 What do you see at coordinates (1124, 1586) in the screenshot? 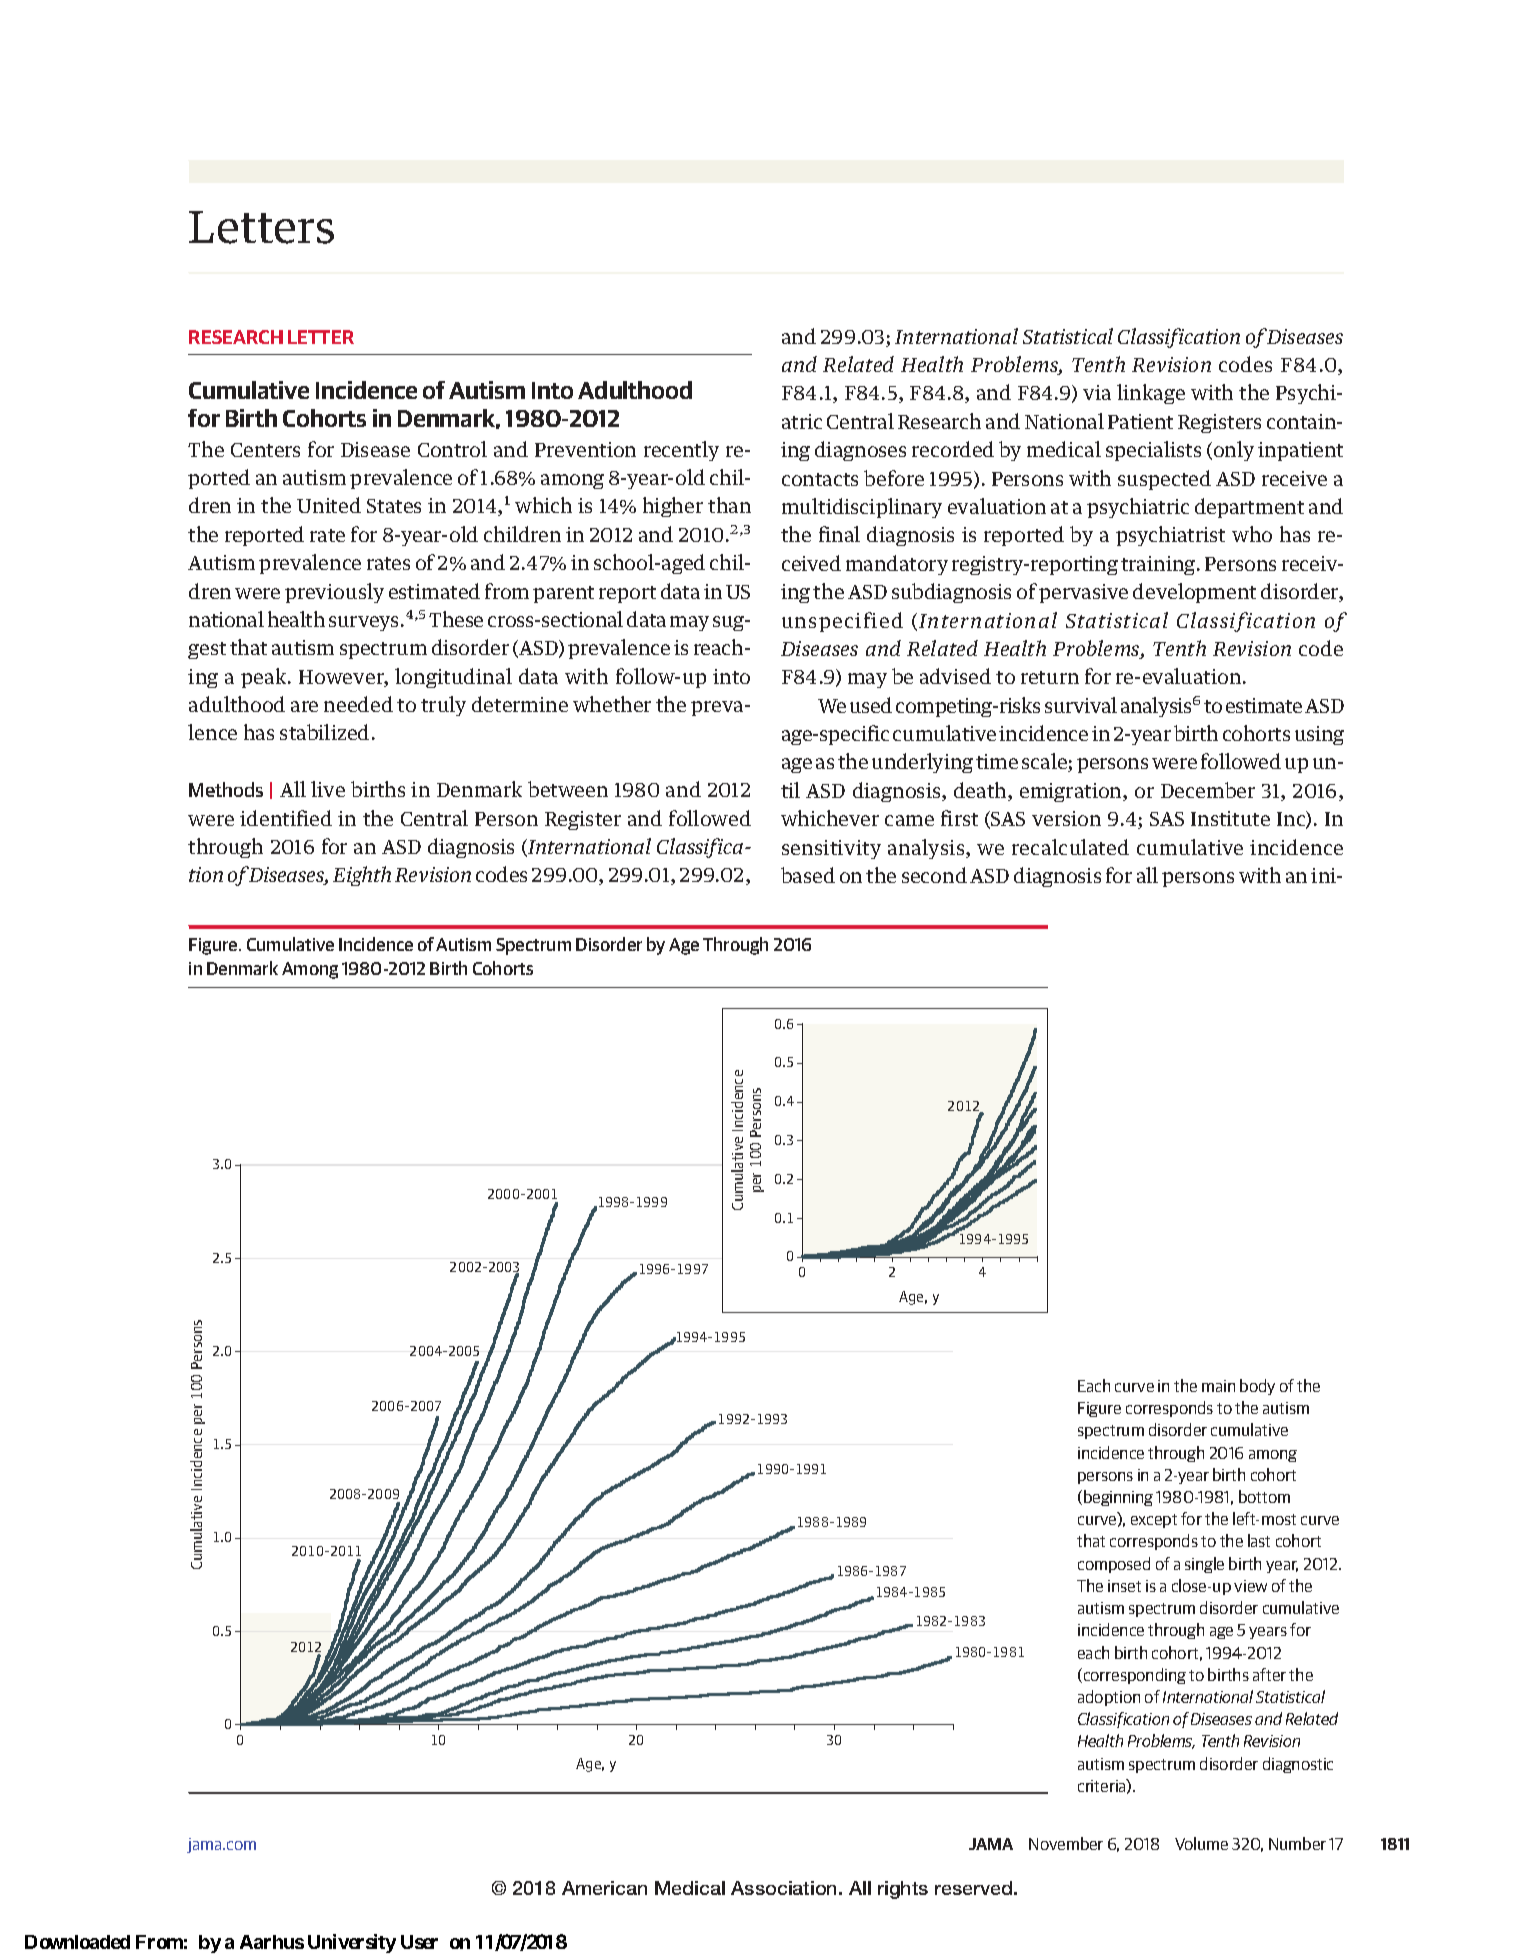
I see `inset` at bounding box center [1124, 1586].
